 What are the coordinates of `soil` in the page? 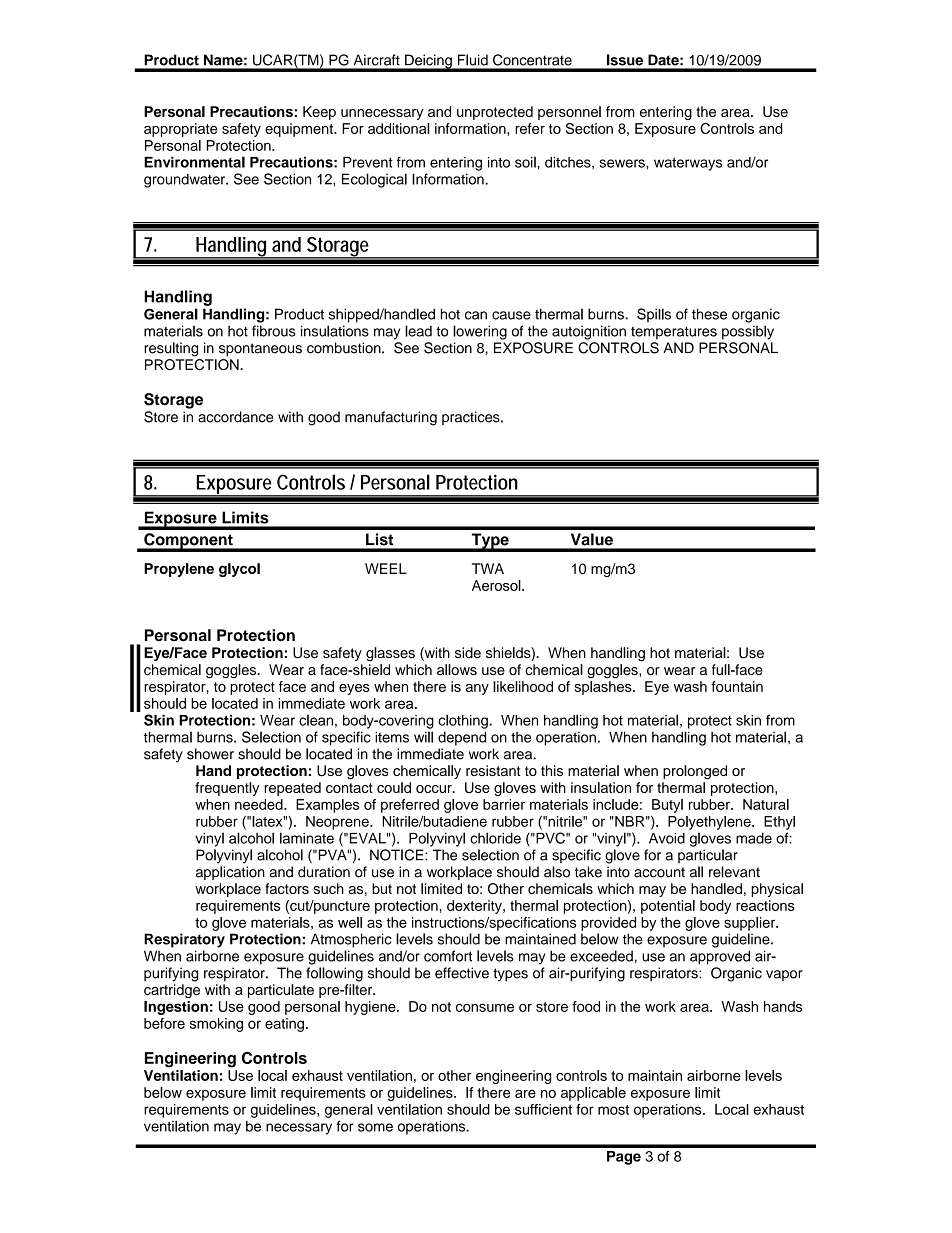 It's located at (526, 162).
